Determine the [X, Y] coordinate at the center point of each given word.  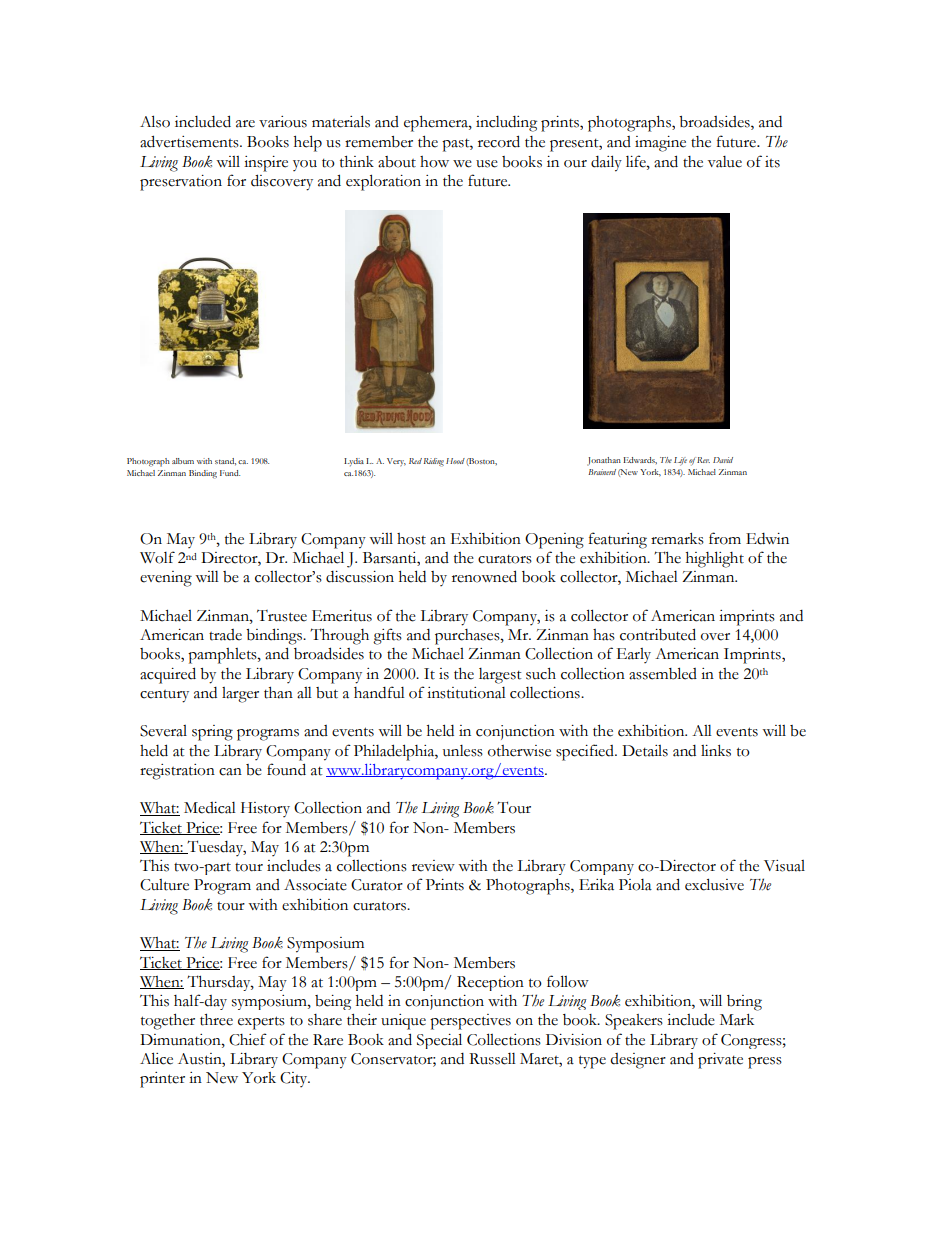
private [720, 1061]
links [716, 751]
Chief [248, 1039]
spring [212, 733]
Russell [492, 1059]
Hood [455, 461]
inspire [266, 164]
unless [463, 751]
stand [225, 462]
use [487, 164]
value [725, 162]
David [723, 460]
